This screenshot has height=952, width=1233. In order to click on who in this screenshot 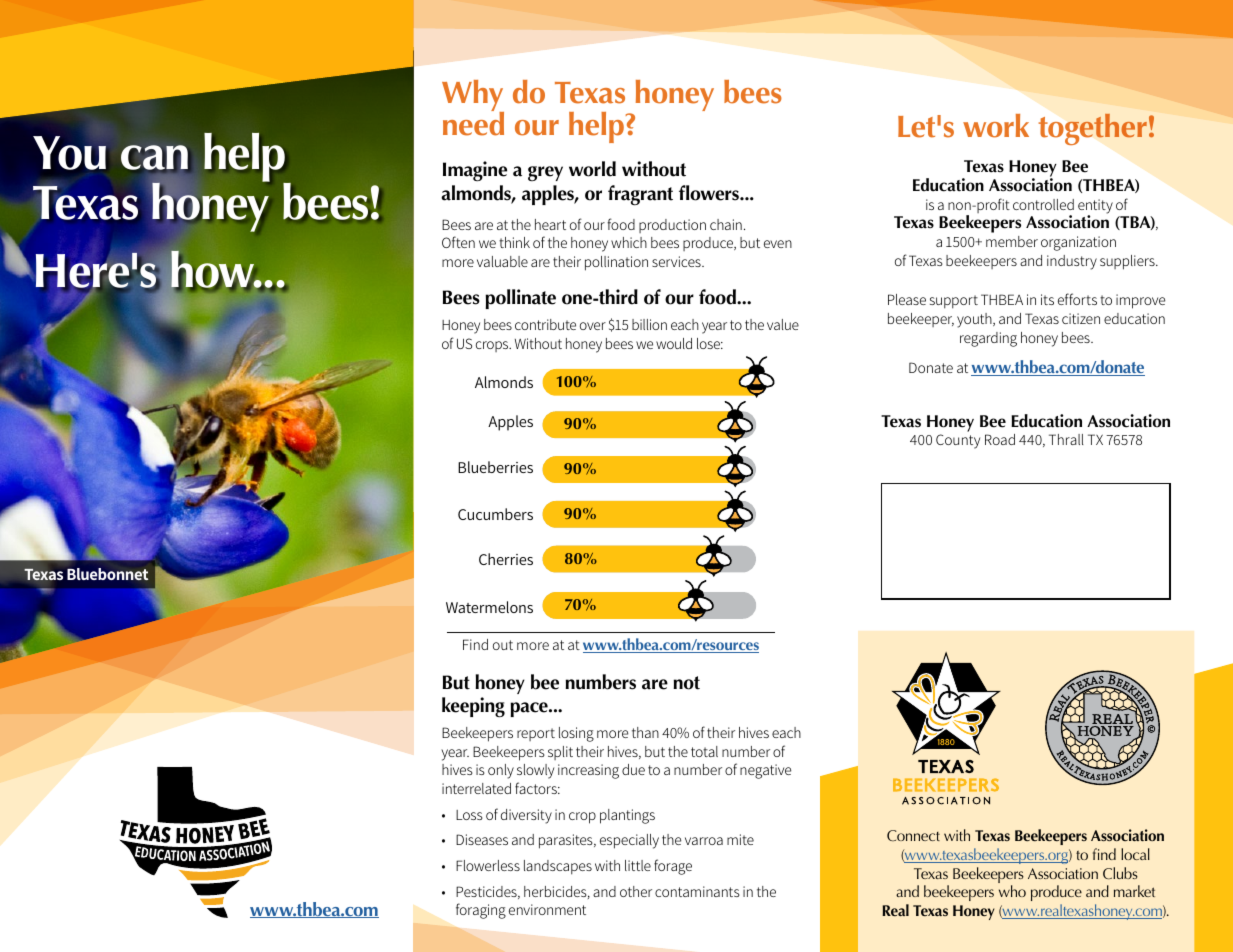, I will do `click(1012, 891)`.
